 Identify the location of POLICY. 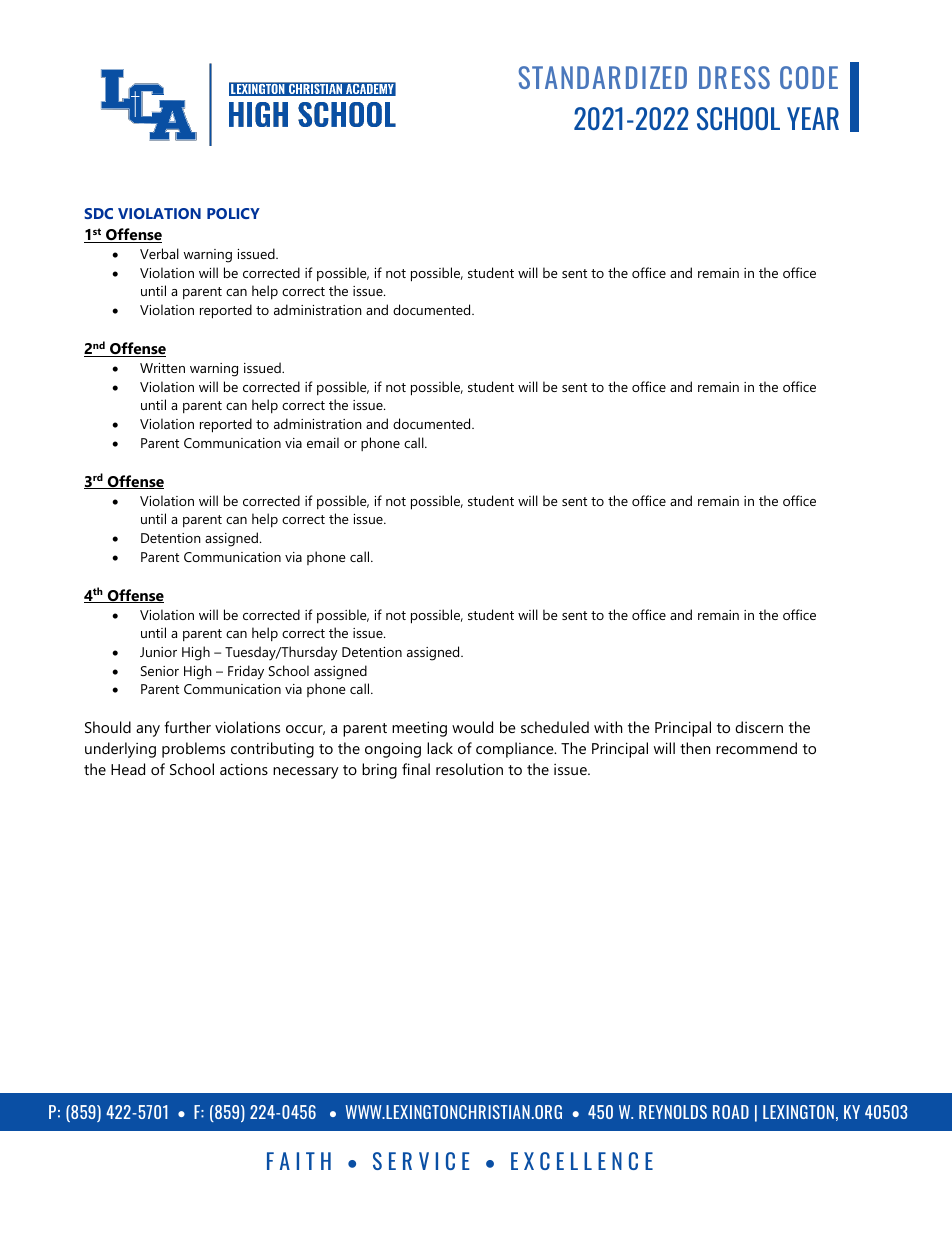
(233, 213).
